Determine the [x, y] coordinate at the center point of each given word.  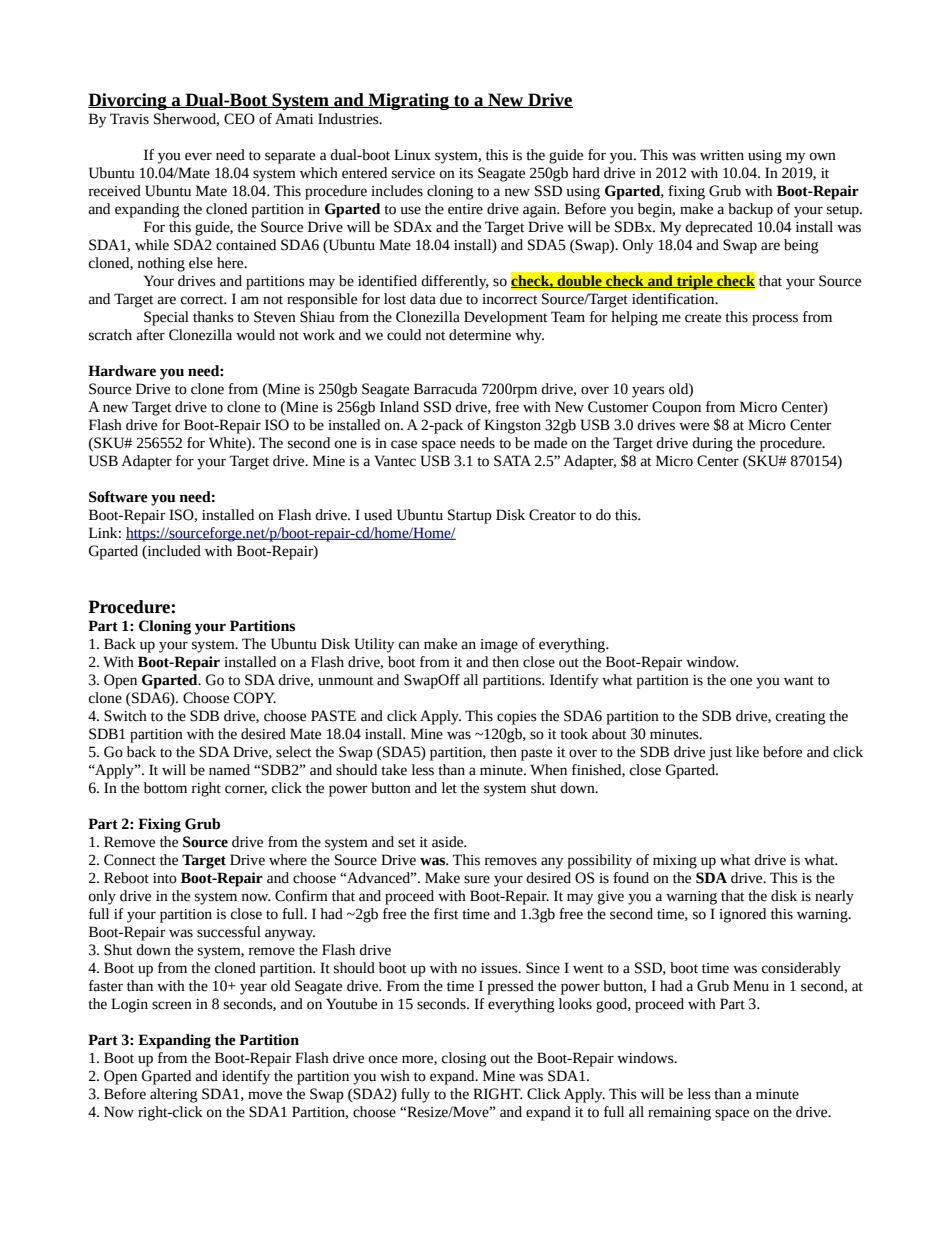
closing [464, 1059]
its [466, 173]
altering [174, 1095]
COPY [255, 698]
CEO [239, 119]
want [799, 681]
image [499, 646]
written [722, 155]
